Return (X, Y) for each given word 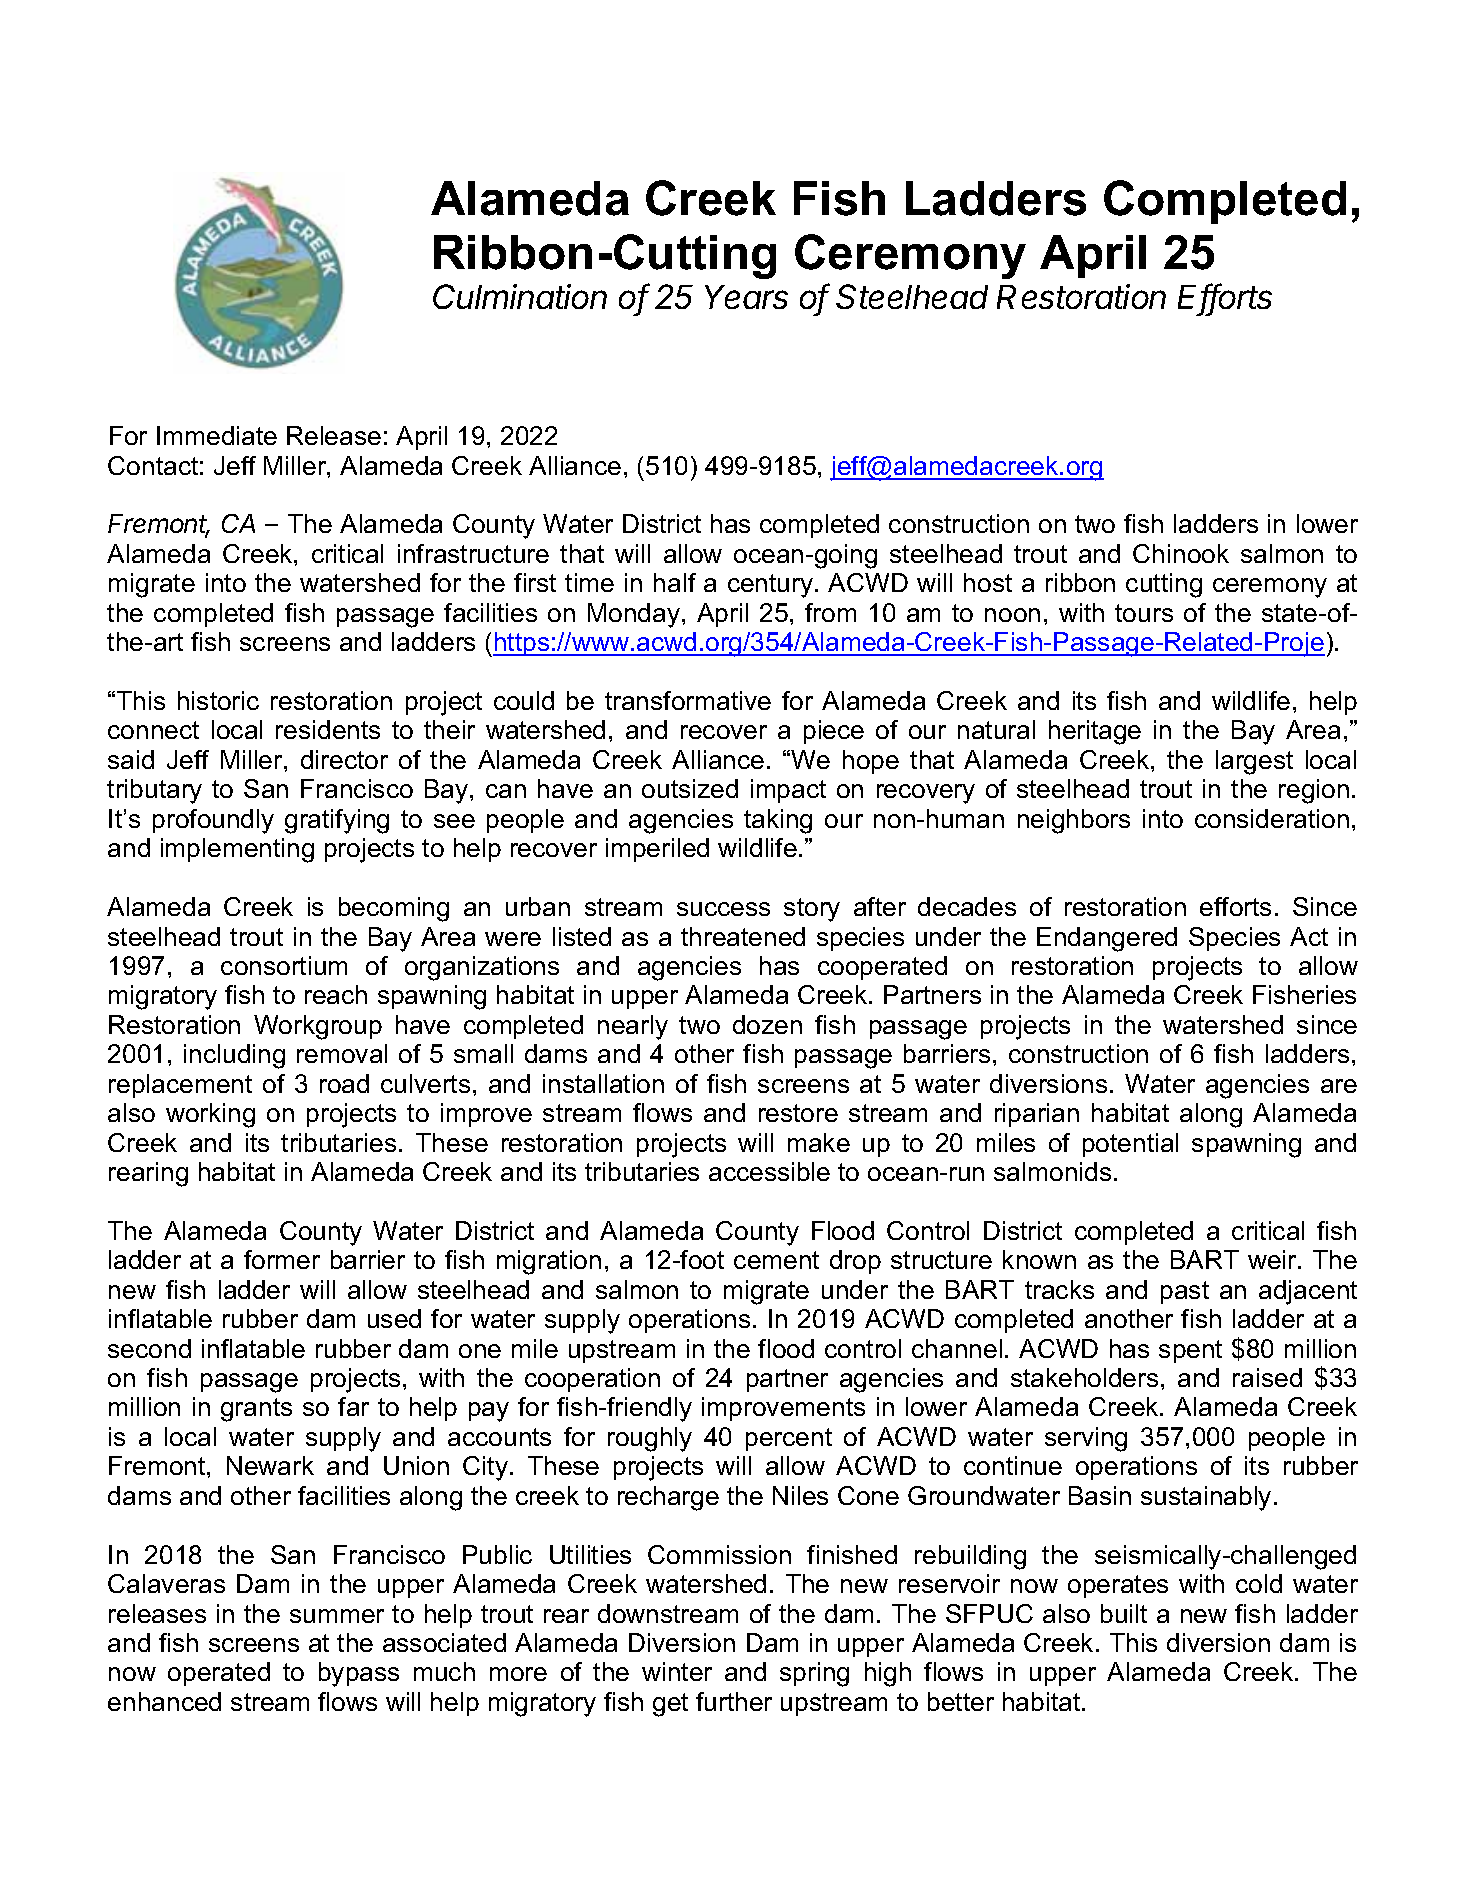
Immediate (217, 435)
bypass (359, 1674)
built (1124, 1613)
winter (677, 1671)
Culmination (520, 296)
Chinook (1181, 553)
